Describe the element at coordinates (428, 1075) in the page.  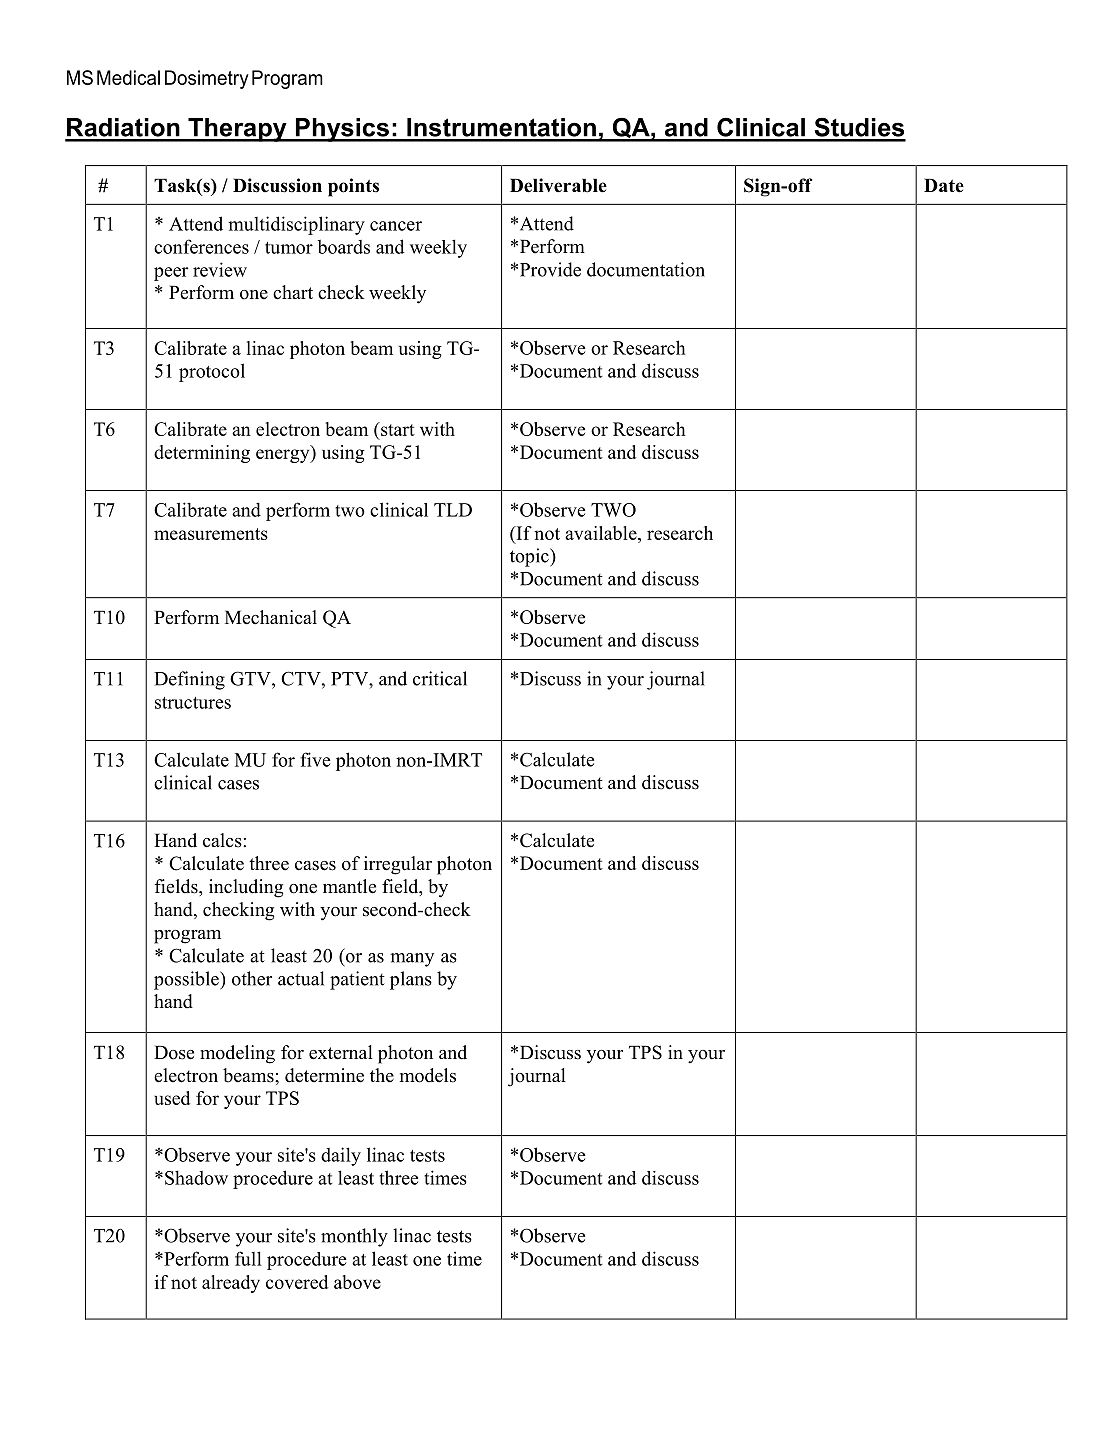
I see `models` at that location.
